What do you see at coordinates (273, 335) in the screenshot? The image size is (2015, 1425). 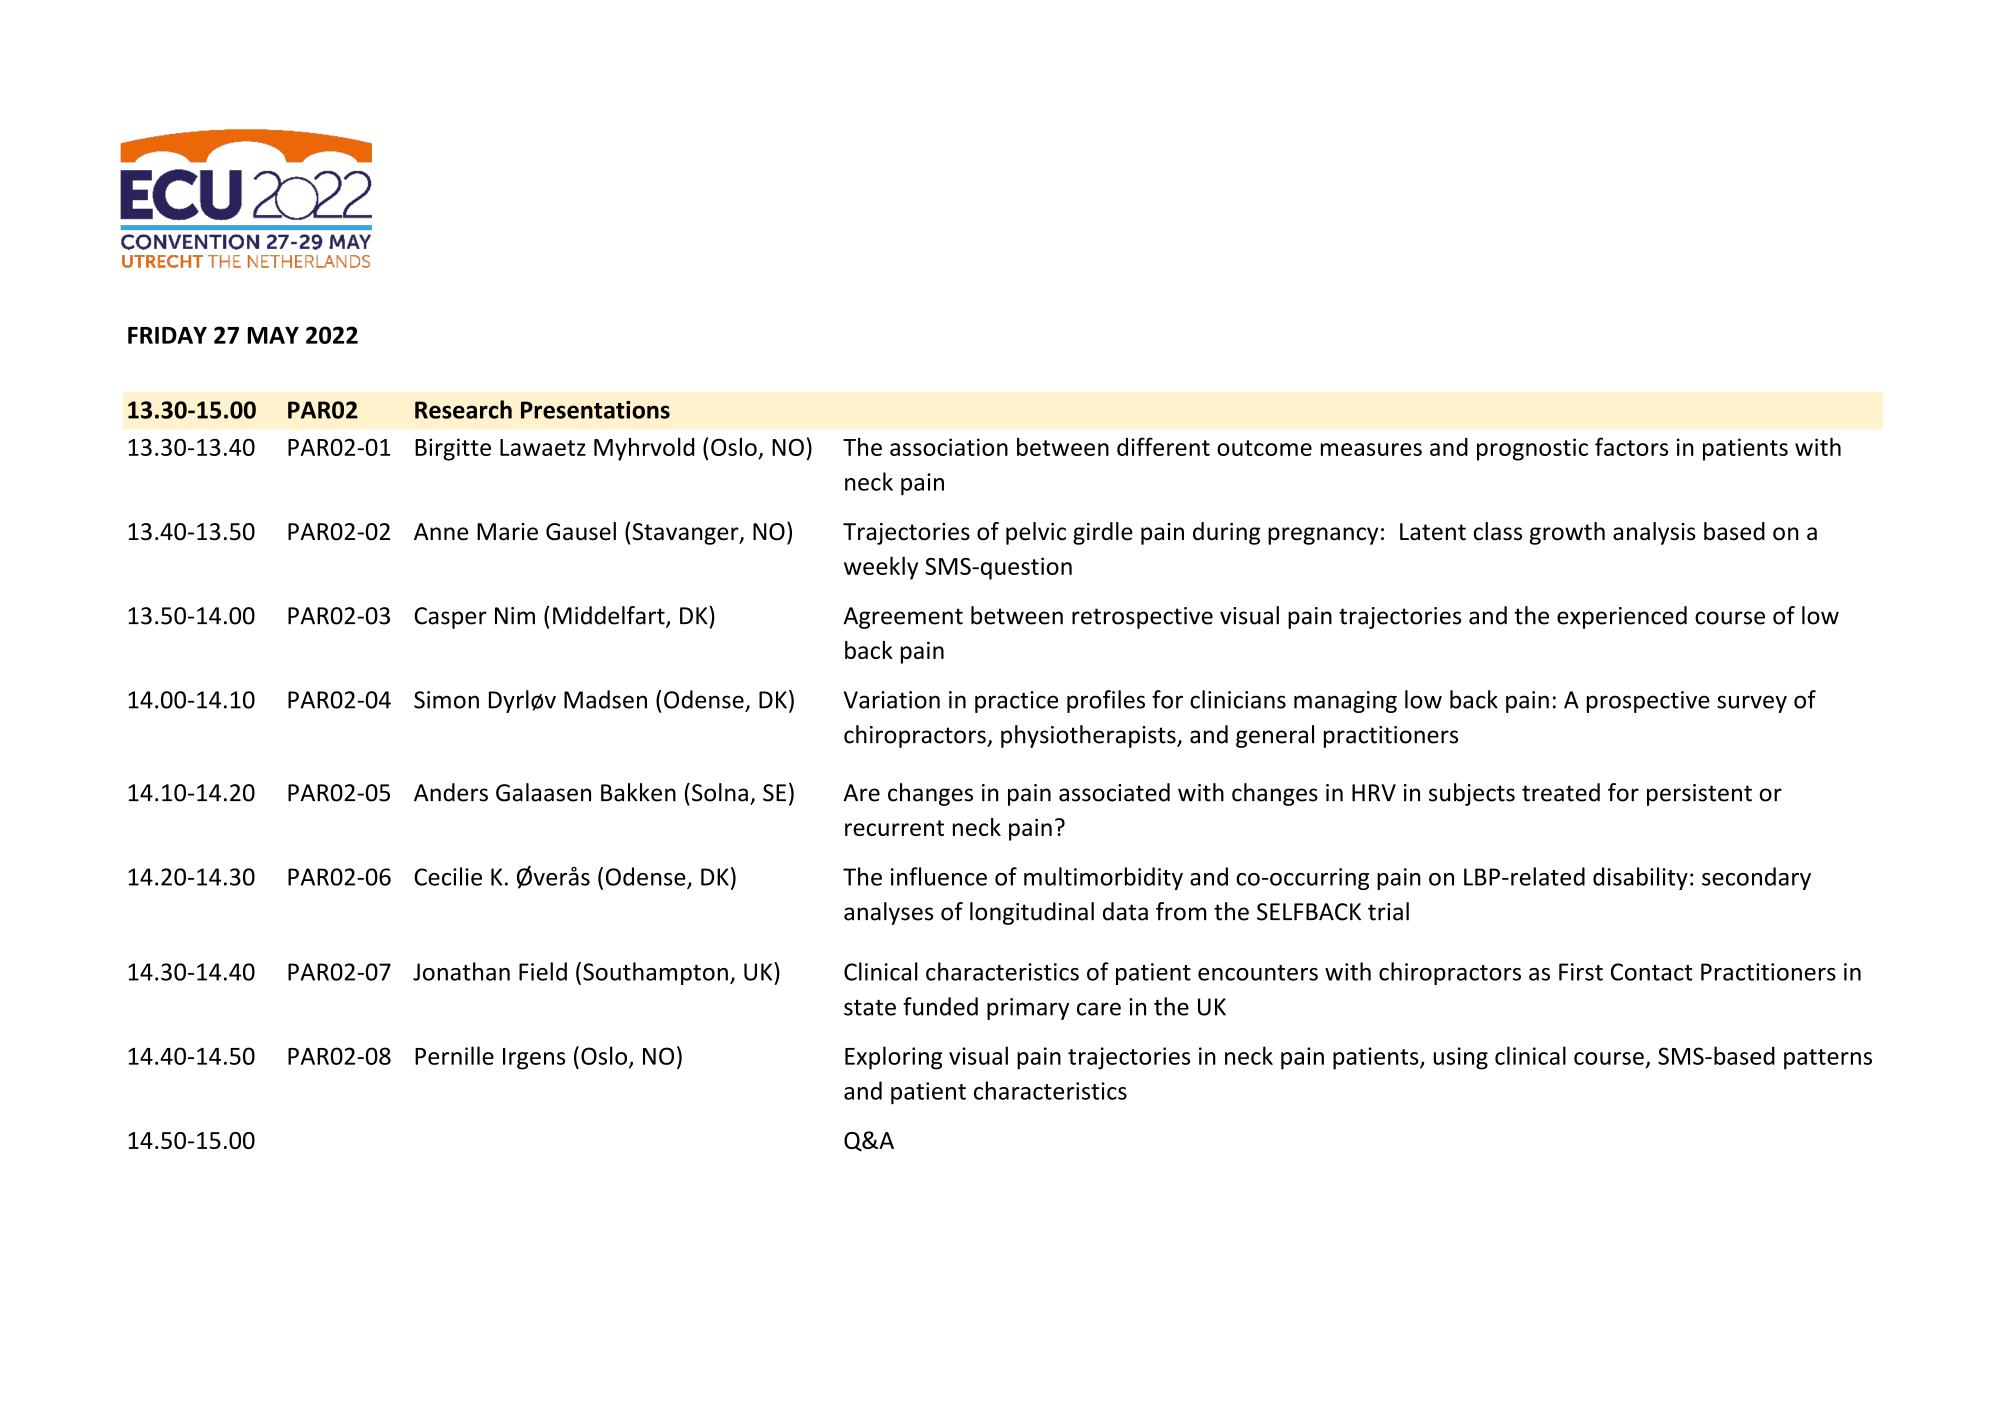 I see `MAY` at bounding box center [273, 335].
